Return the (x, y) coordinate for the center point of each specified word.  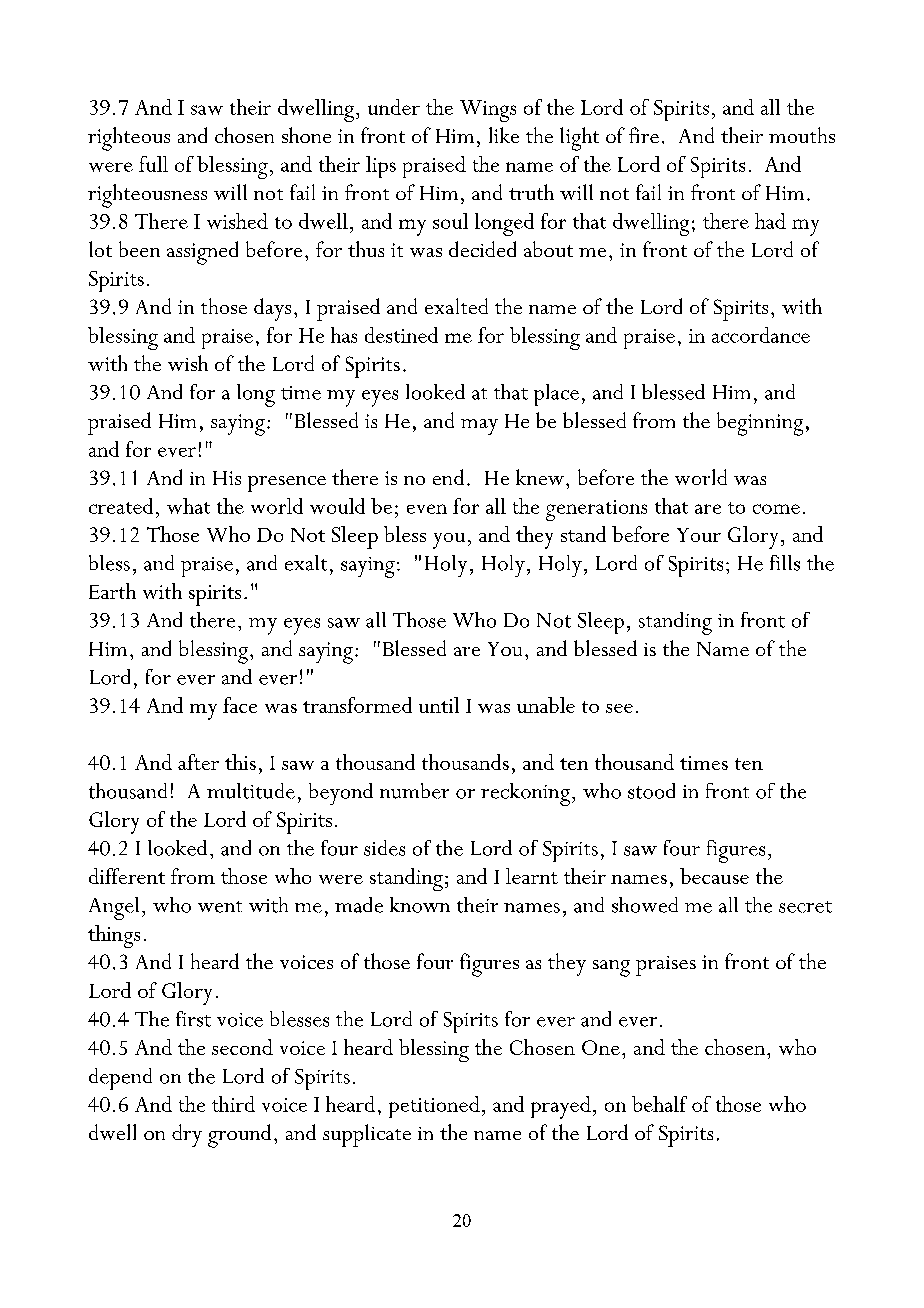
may (479, 427)
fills (785, 563)
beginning (760, 424)
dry (187, 1135)
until (439, 705)
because (714, 876)
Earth (112, 591)
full (153, 164)
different (127, 876)
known (420, 905)
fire (644, 135)
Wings (488, 111)
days (272, 309)
